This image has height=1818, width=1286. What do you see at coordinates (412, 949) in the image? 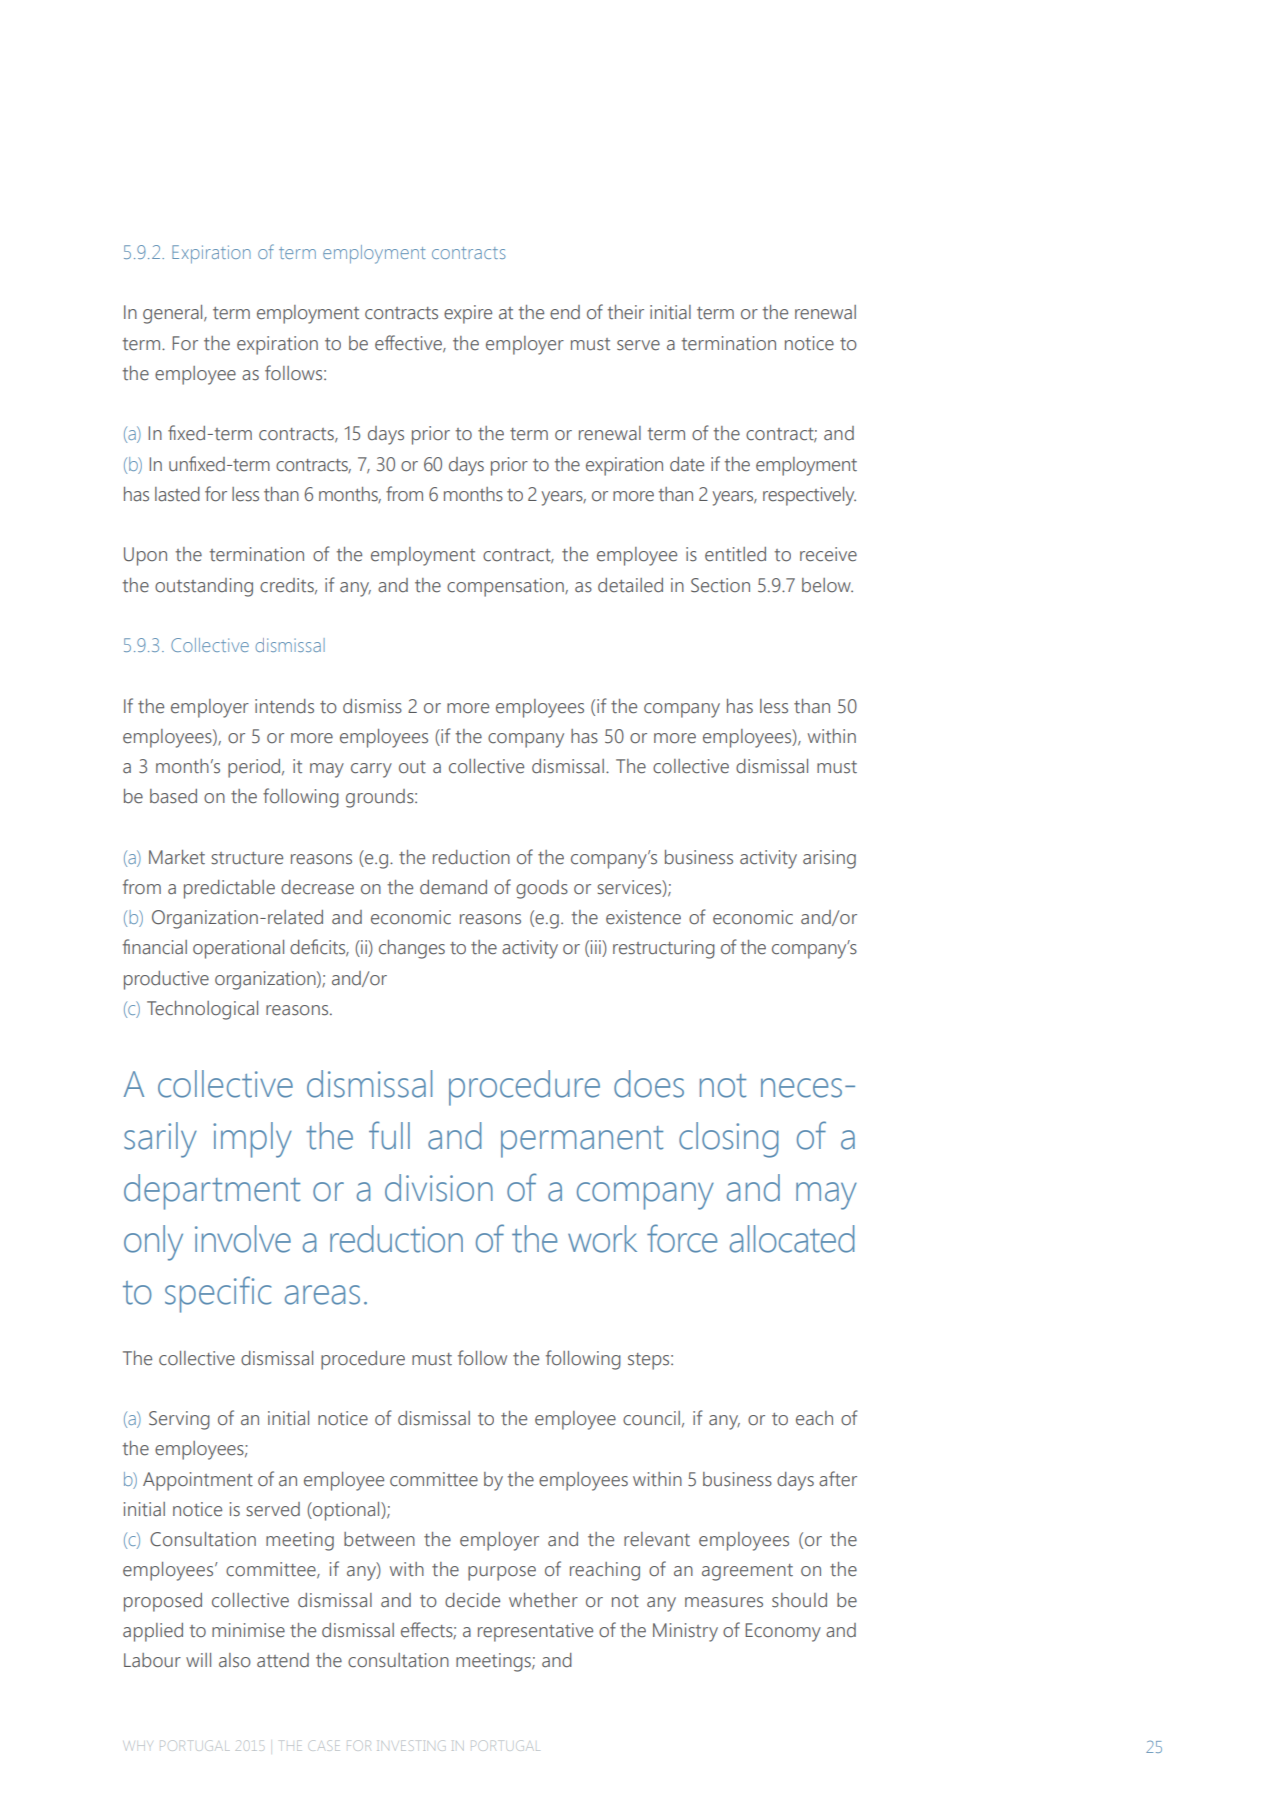
I see `changes` at bounding box center [412, 949].
